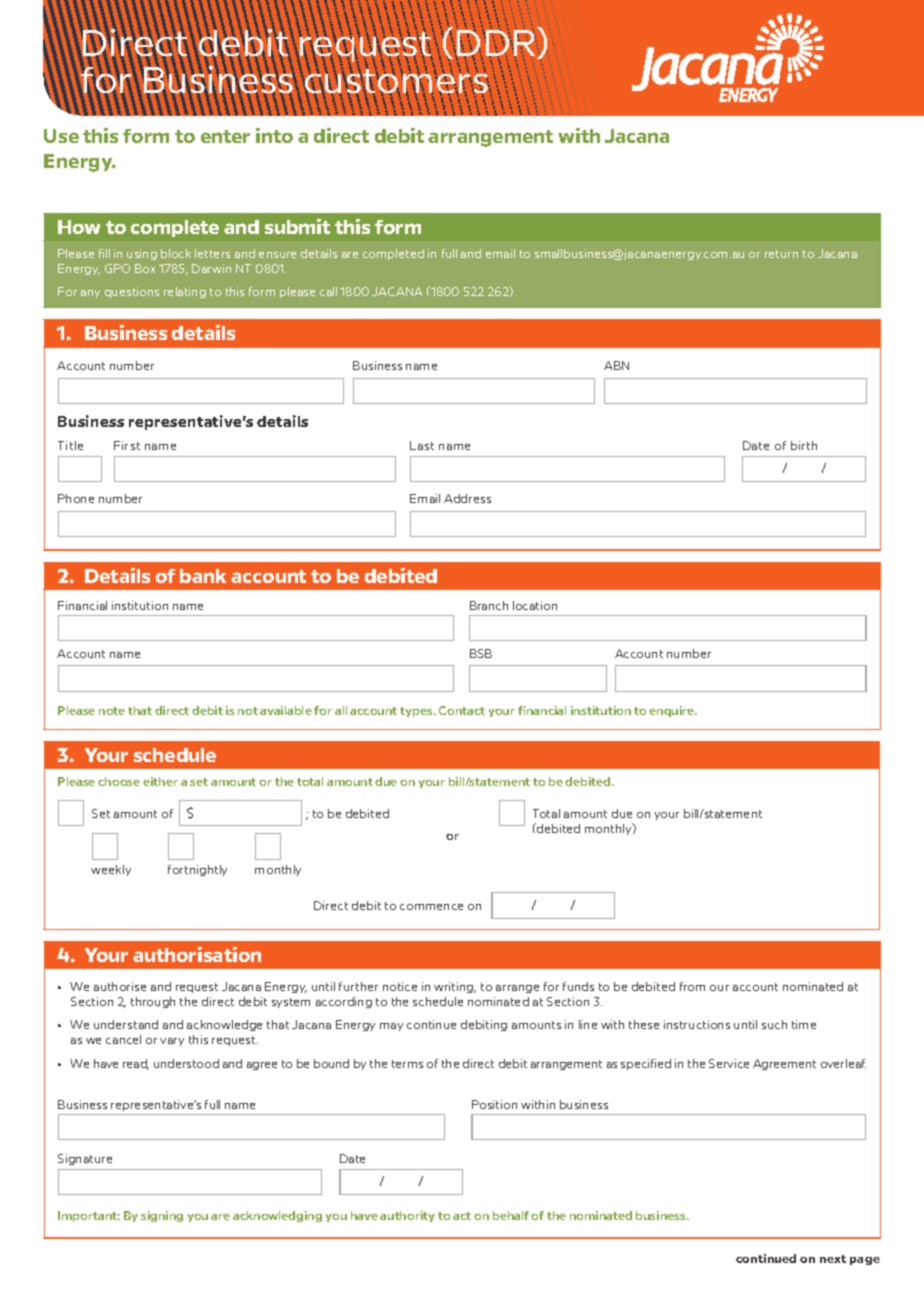 This image has height=1308, width=924. Describe the element at coordinates (511, 1215) in the image. I see `behalf` at that location.
